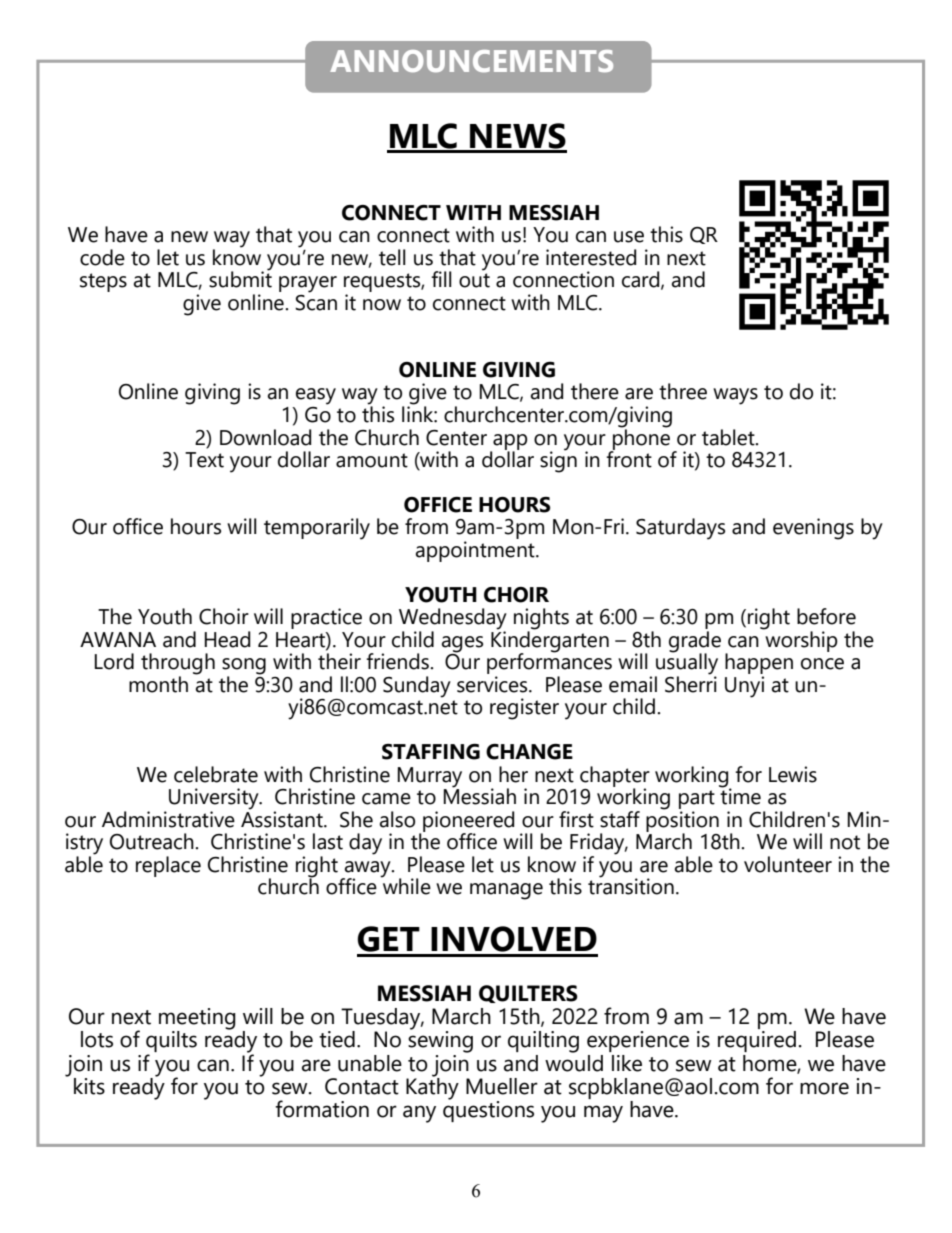 The image size is (952, 1233). What do you see at coordinates (430, 777) in the screenshot?
I see `Murray` at bounding box center [430, 777].
